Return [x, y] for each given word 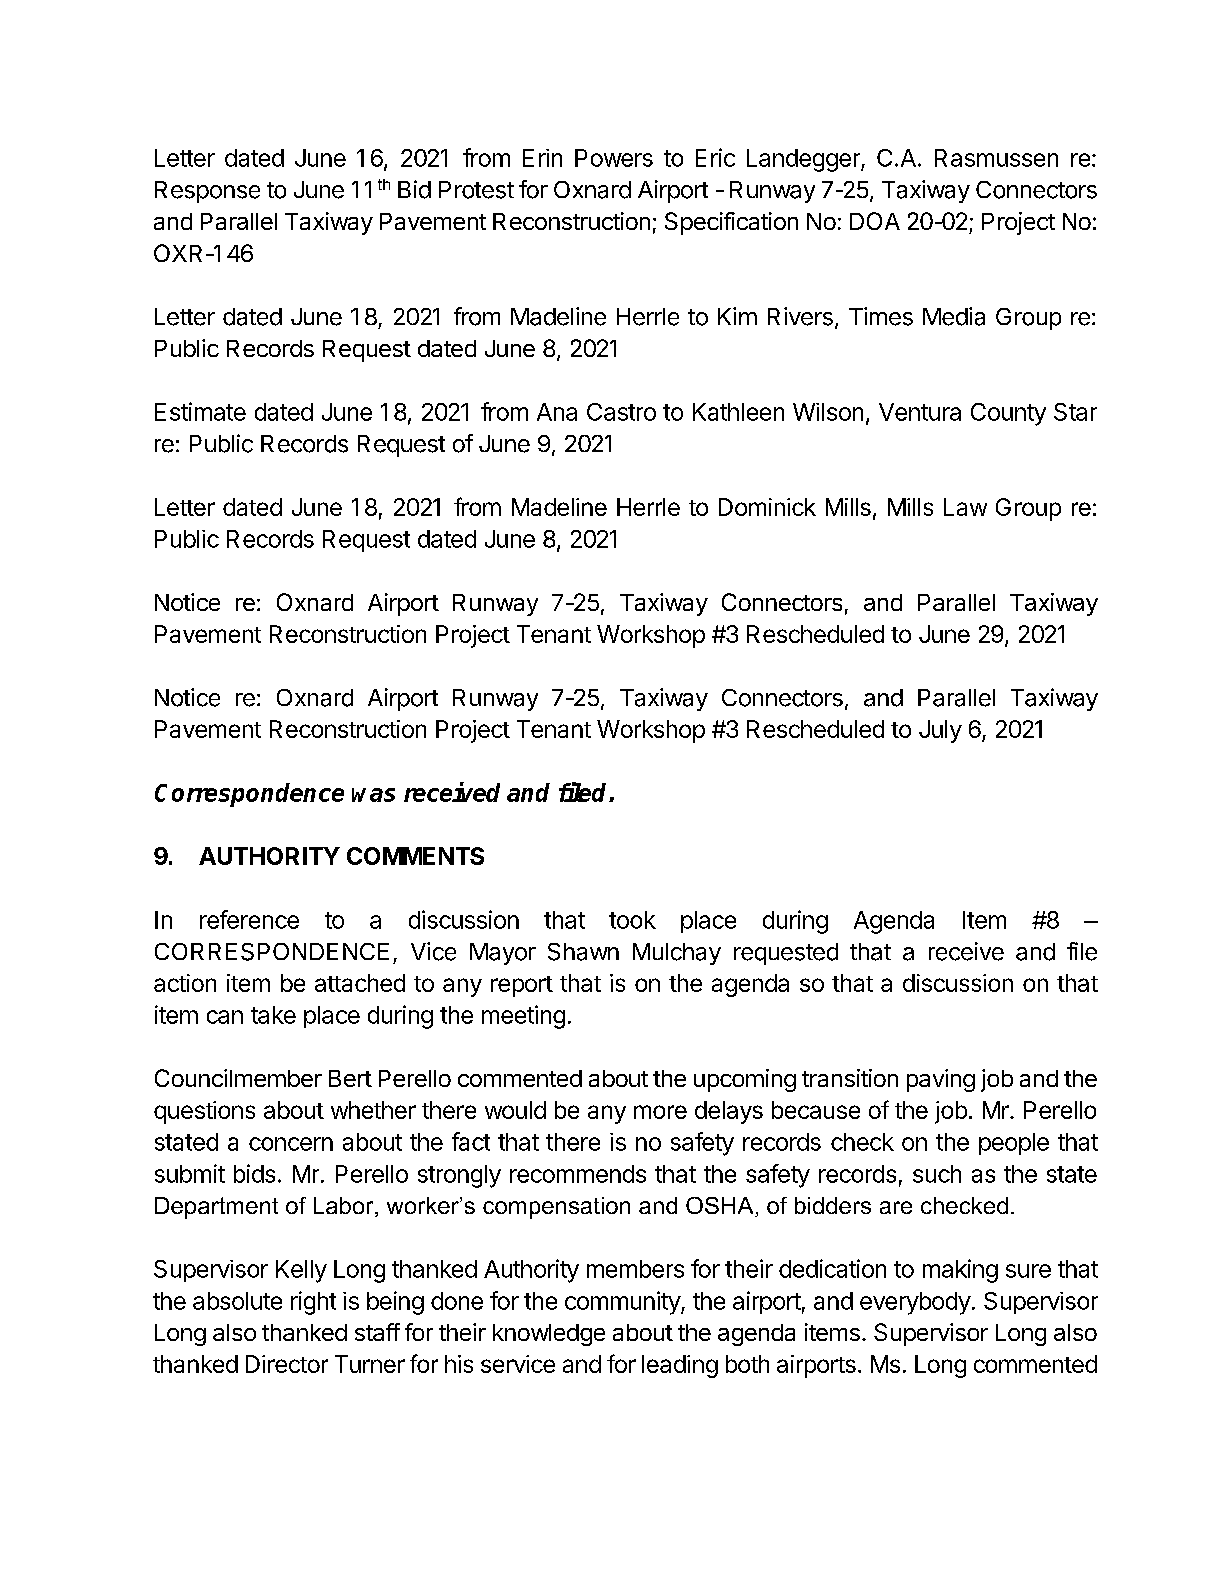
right [313, 1303]
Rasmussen [996, 158]
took [632, 920]
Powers [614, 158]
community [623, 1303]
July [940, 731]
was [373, 795]
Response [207, 192]
